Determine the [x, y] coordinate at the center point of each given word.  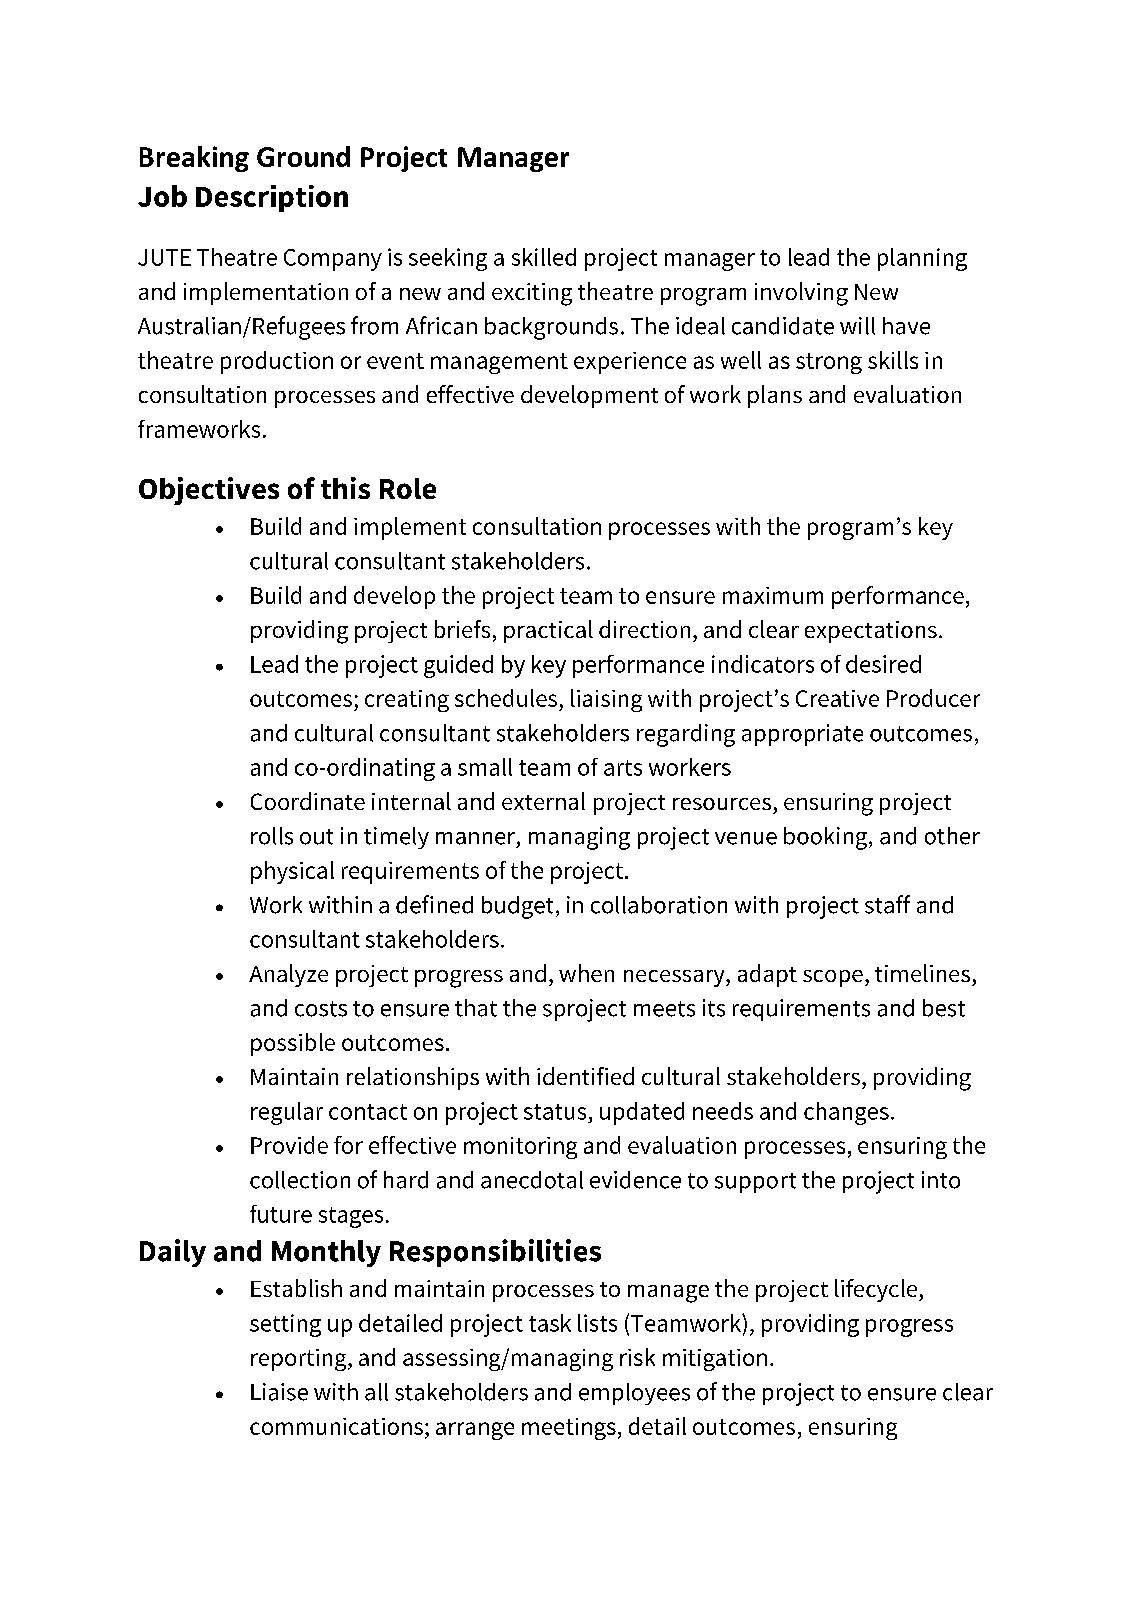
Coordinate [308, 801]
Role [408, 488]
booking [825, 838]
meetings [569, 1429]
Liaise [279, 1392]
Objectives [209, 491]
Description [272, 198]
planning [922, 259]
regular [287, 1113]
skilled [544, 257]
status [555, 1112]
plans [775, 396]
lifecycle [877, 1290]
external [543, 801]
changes [846, 1113]
